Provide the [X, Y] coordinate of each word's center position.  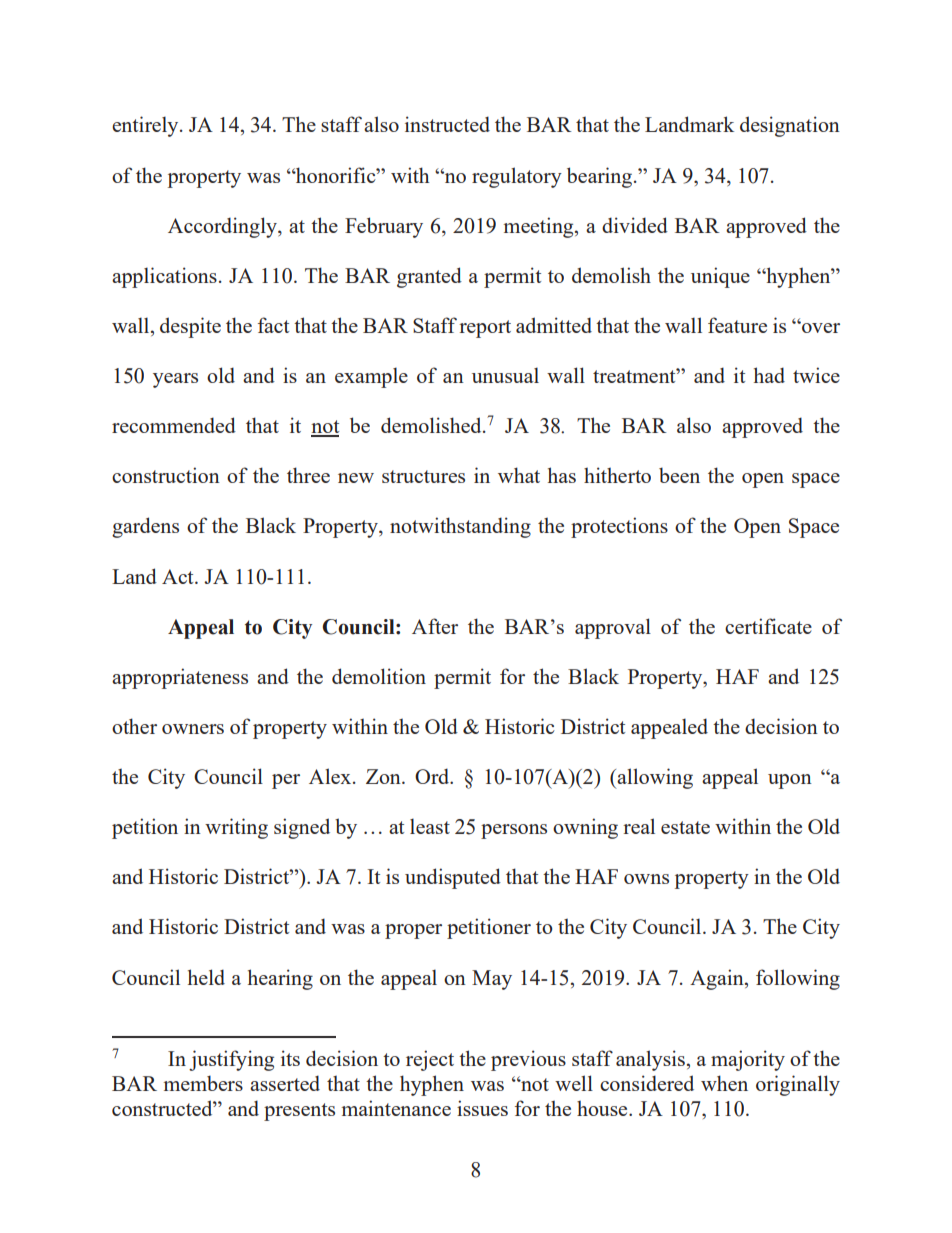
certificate [768, 626]
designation [790, 126]
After [435, 626]
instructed [447, 124]
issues [482, 1108]
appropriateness [180, 678]
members [203, 1083]
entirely [146, 126]
